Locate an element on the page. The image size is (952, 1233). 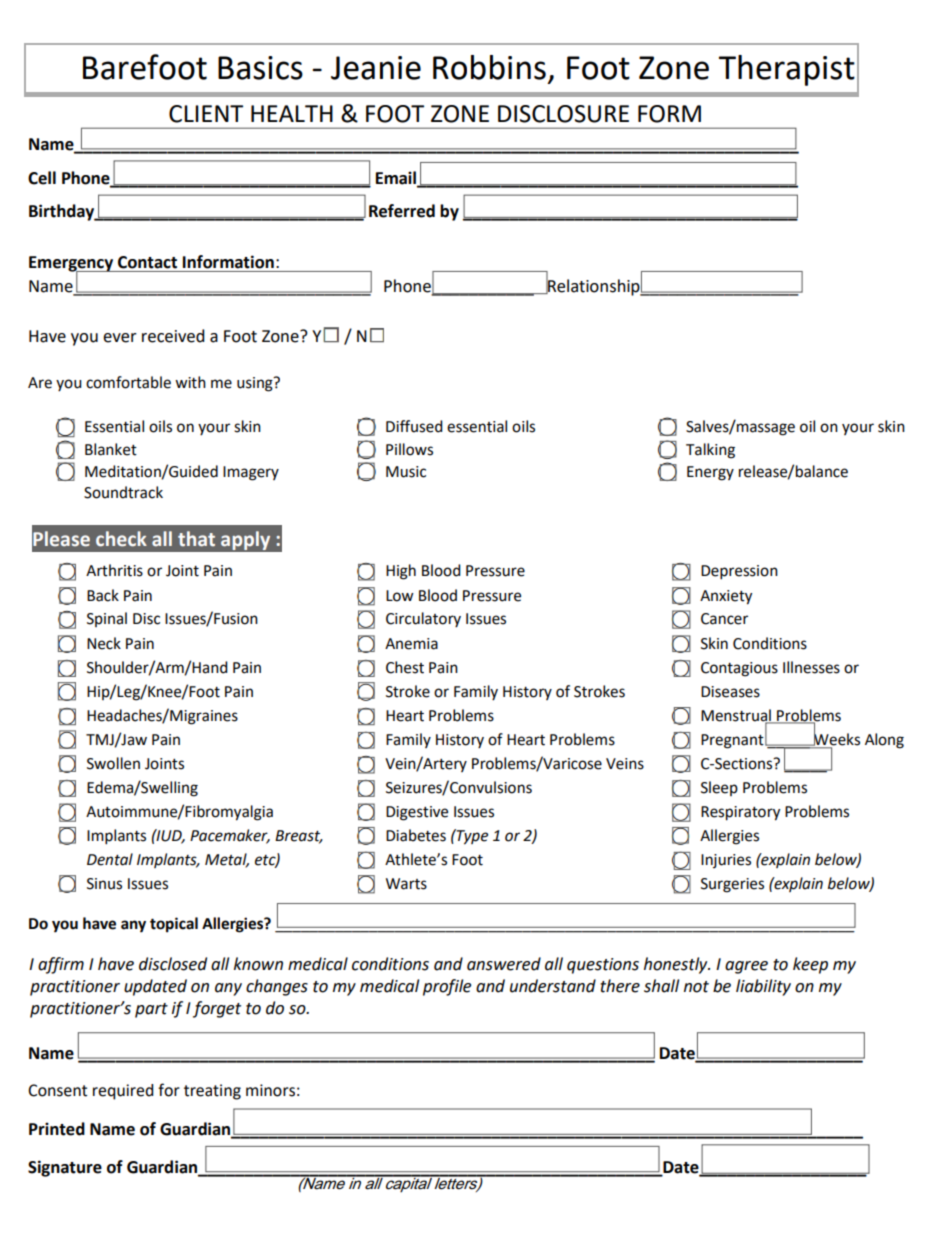
Robbins is located at coordinates (489, 67).
